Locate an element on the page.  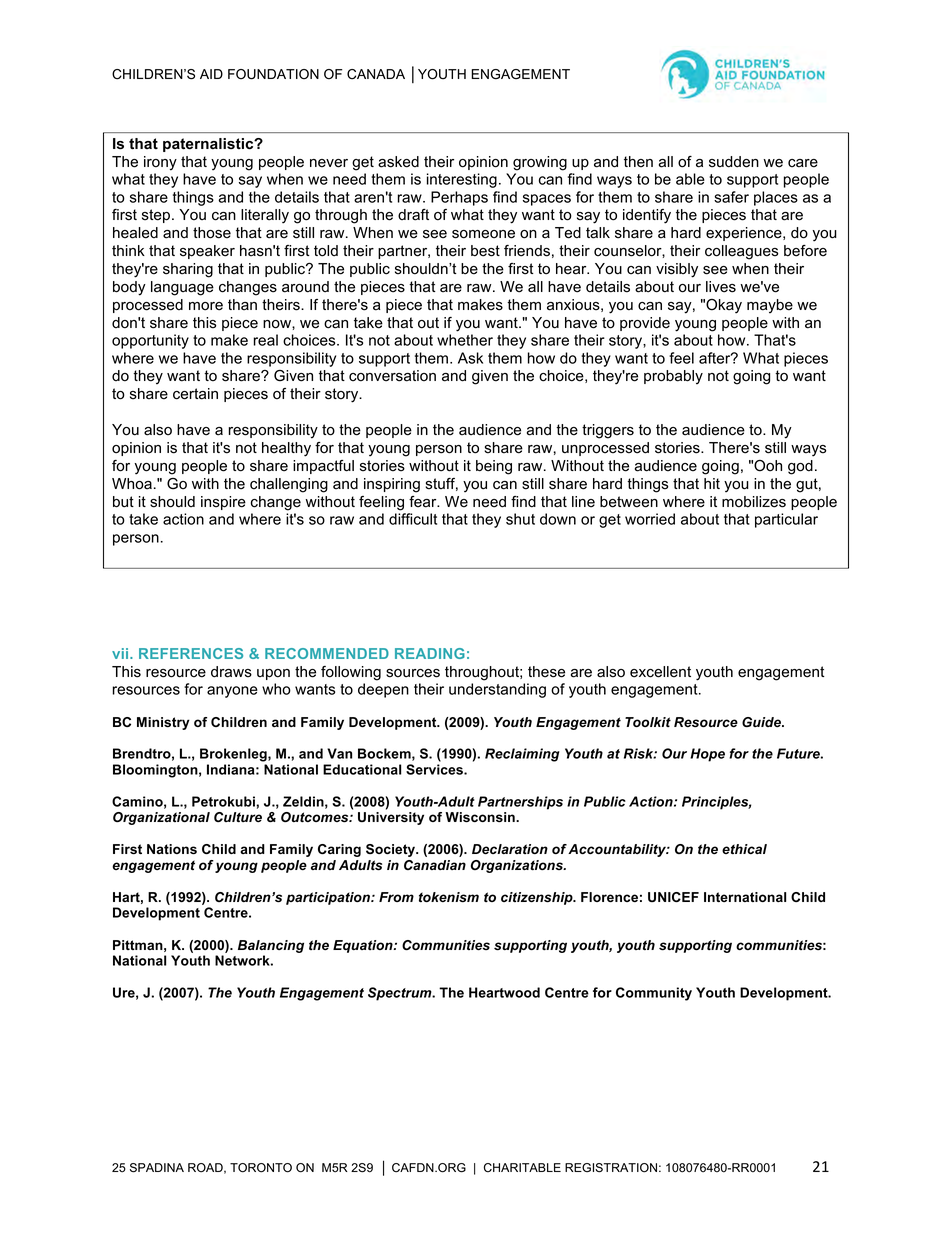
Community is located at coordinates (654, 994).
